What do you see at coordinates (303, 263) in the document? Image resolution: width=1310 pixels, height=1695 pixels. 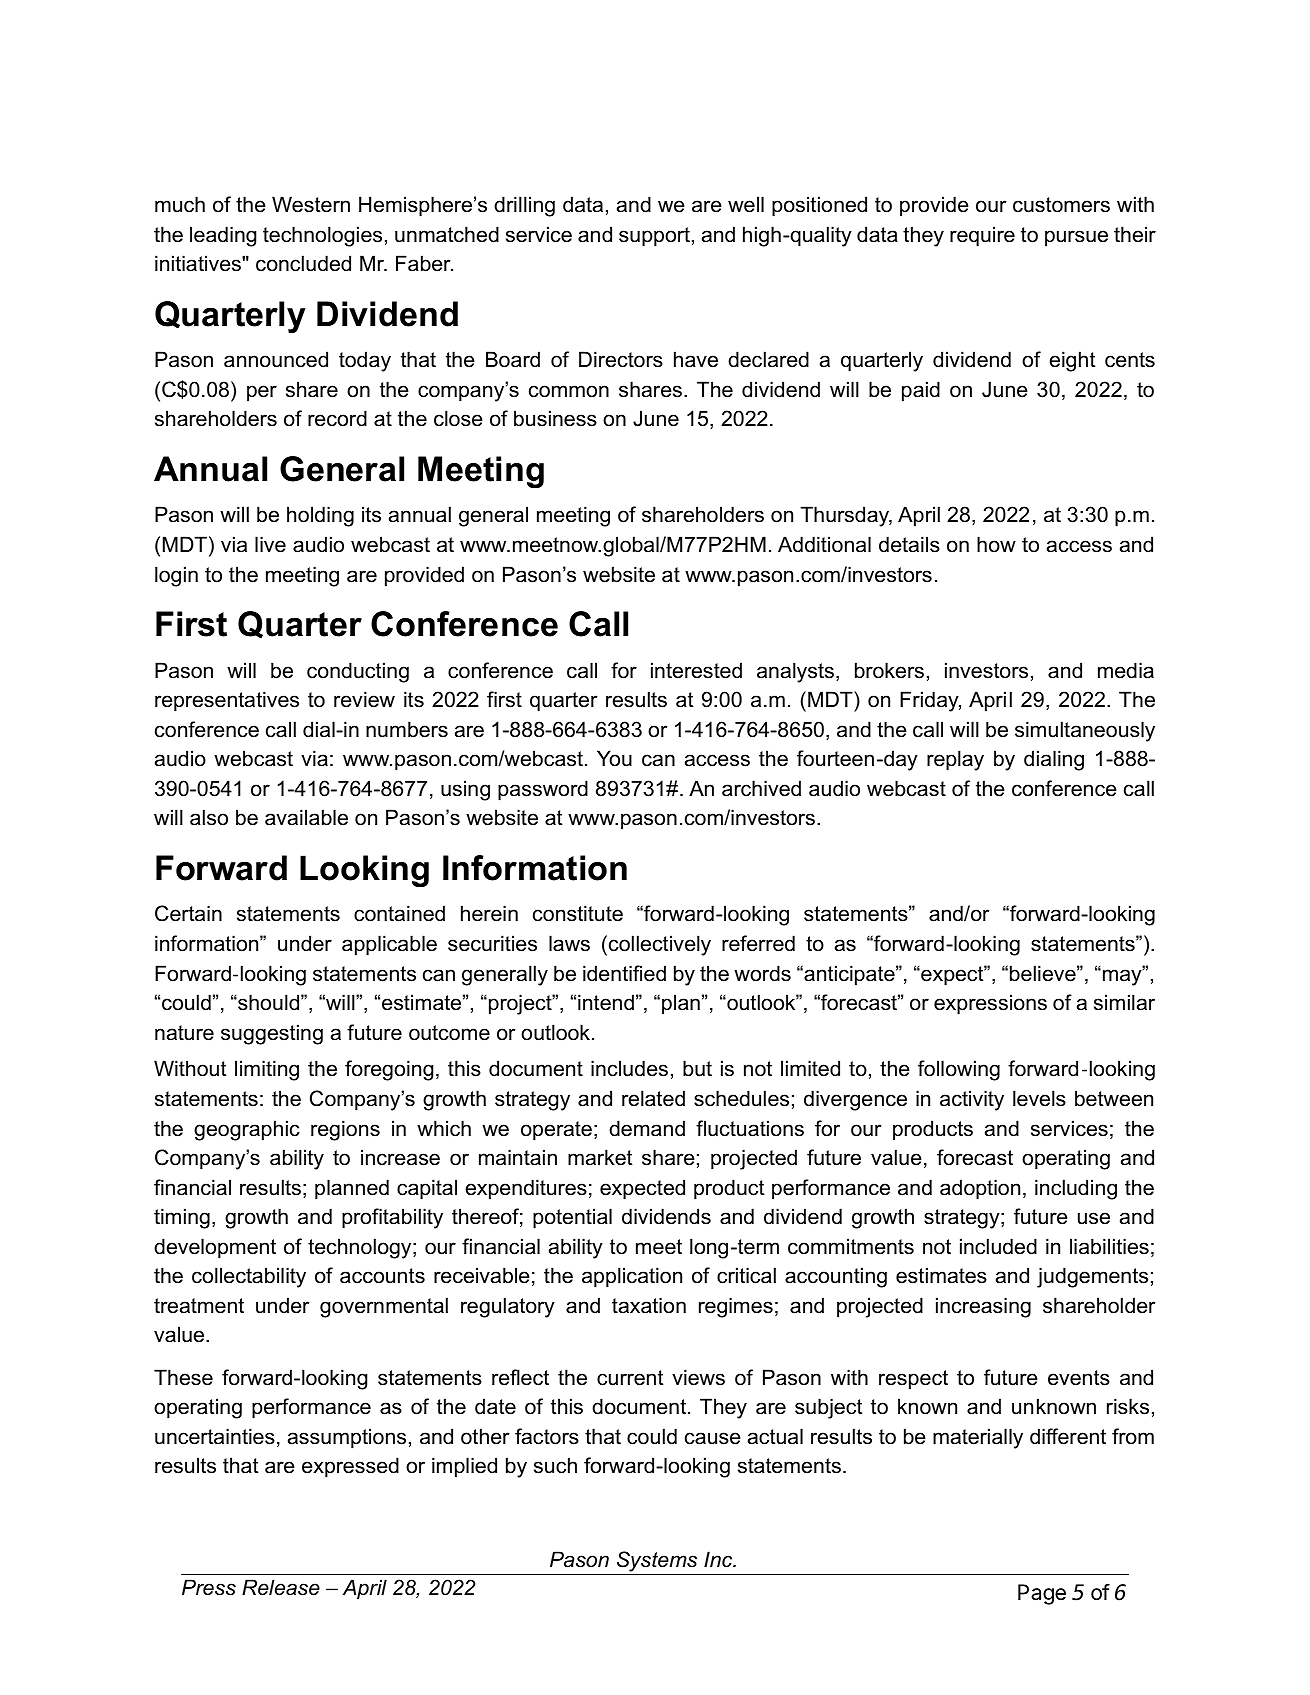 I see `concluded` at bounding box center [303, 263].
